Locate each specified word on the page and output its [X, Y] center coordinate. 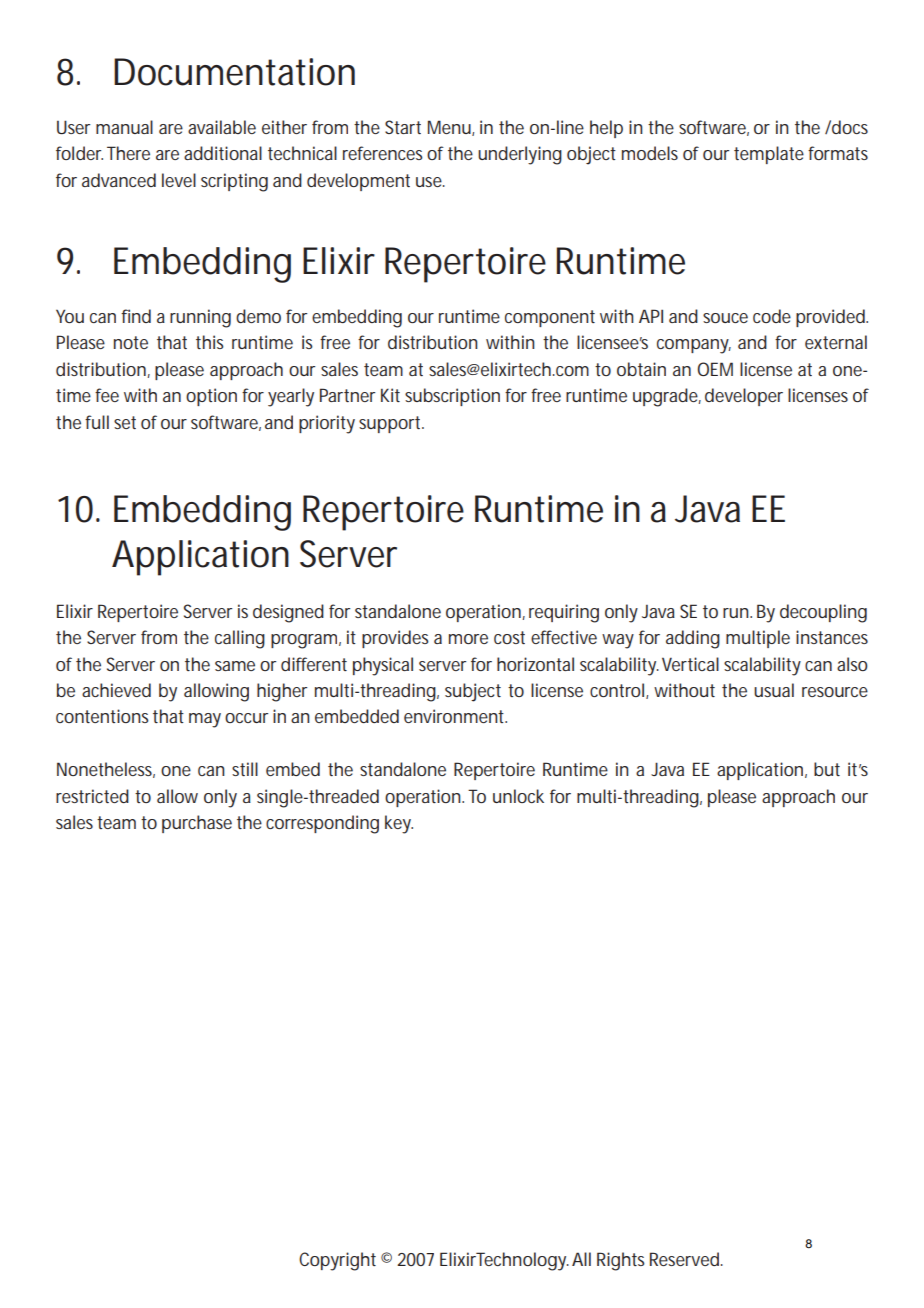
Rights [621, 1261]
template [769, 155]
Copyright [337, 1261]
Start [403, 127]
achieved [116, 690]
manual [124, 127]
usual [774, 690]
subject [473, 692]
